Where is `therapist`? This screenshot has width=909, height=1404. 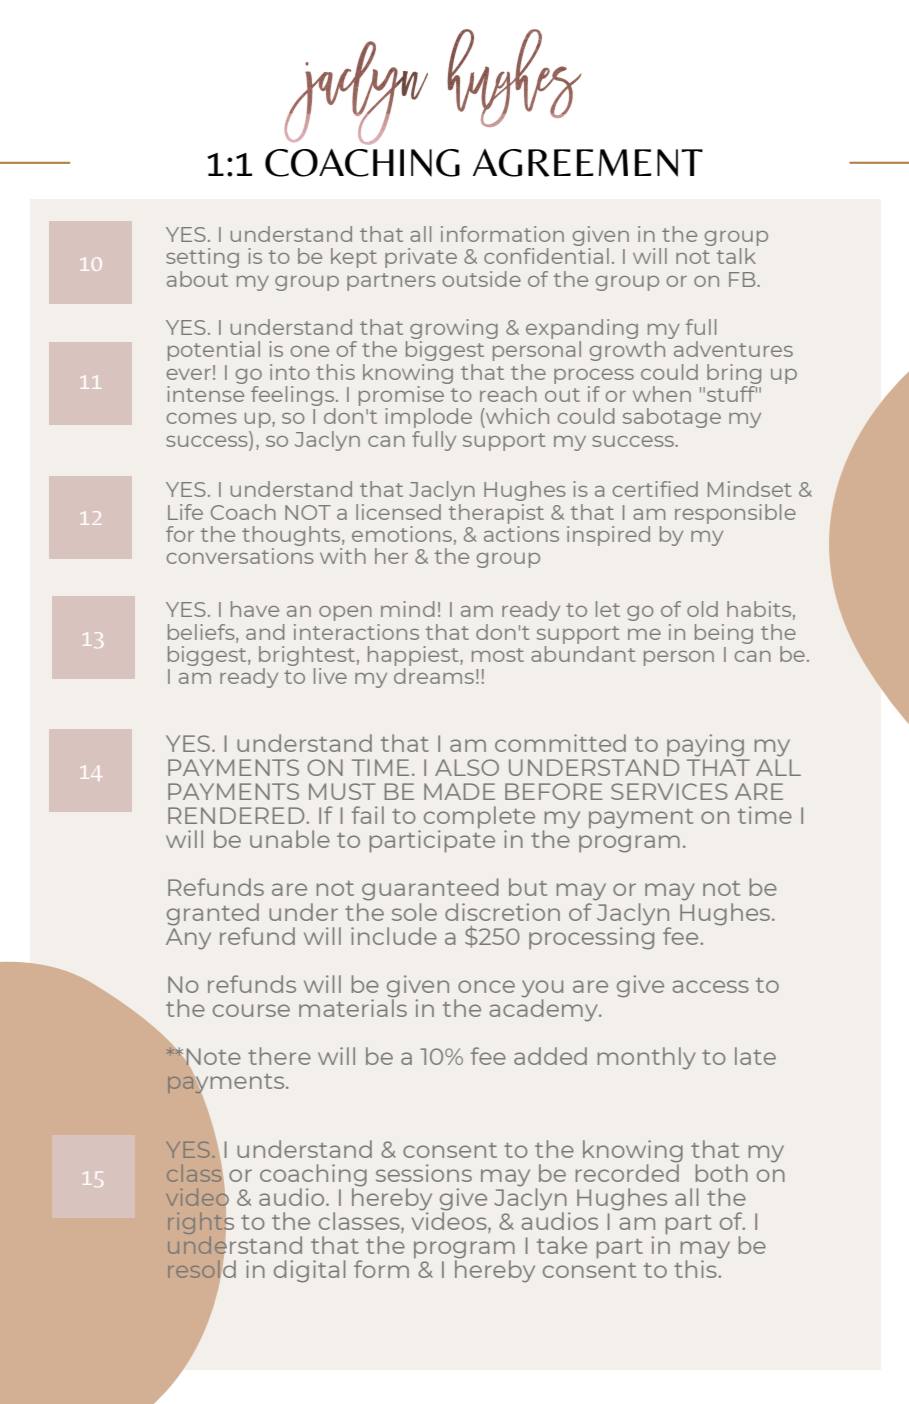
therapist is located at coordinates (496, 514).
